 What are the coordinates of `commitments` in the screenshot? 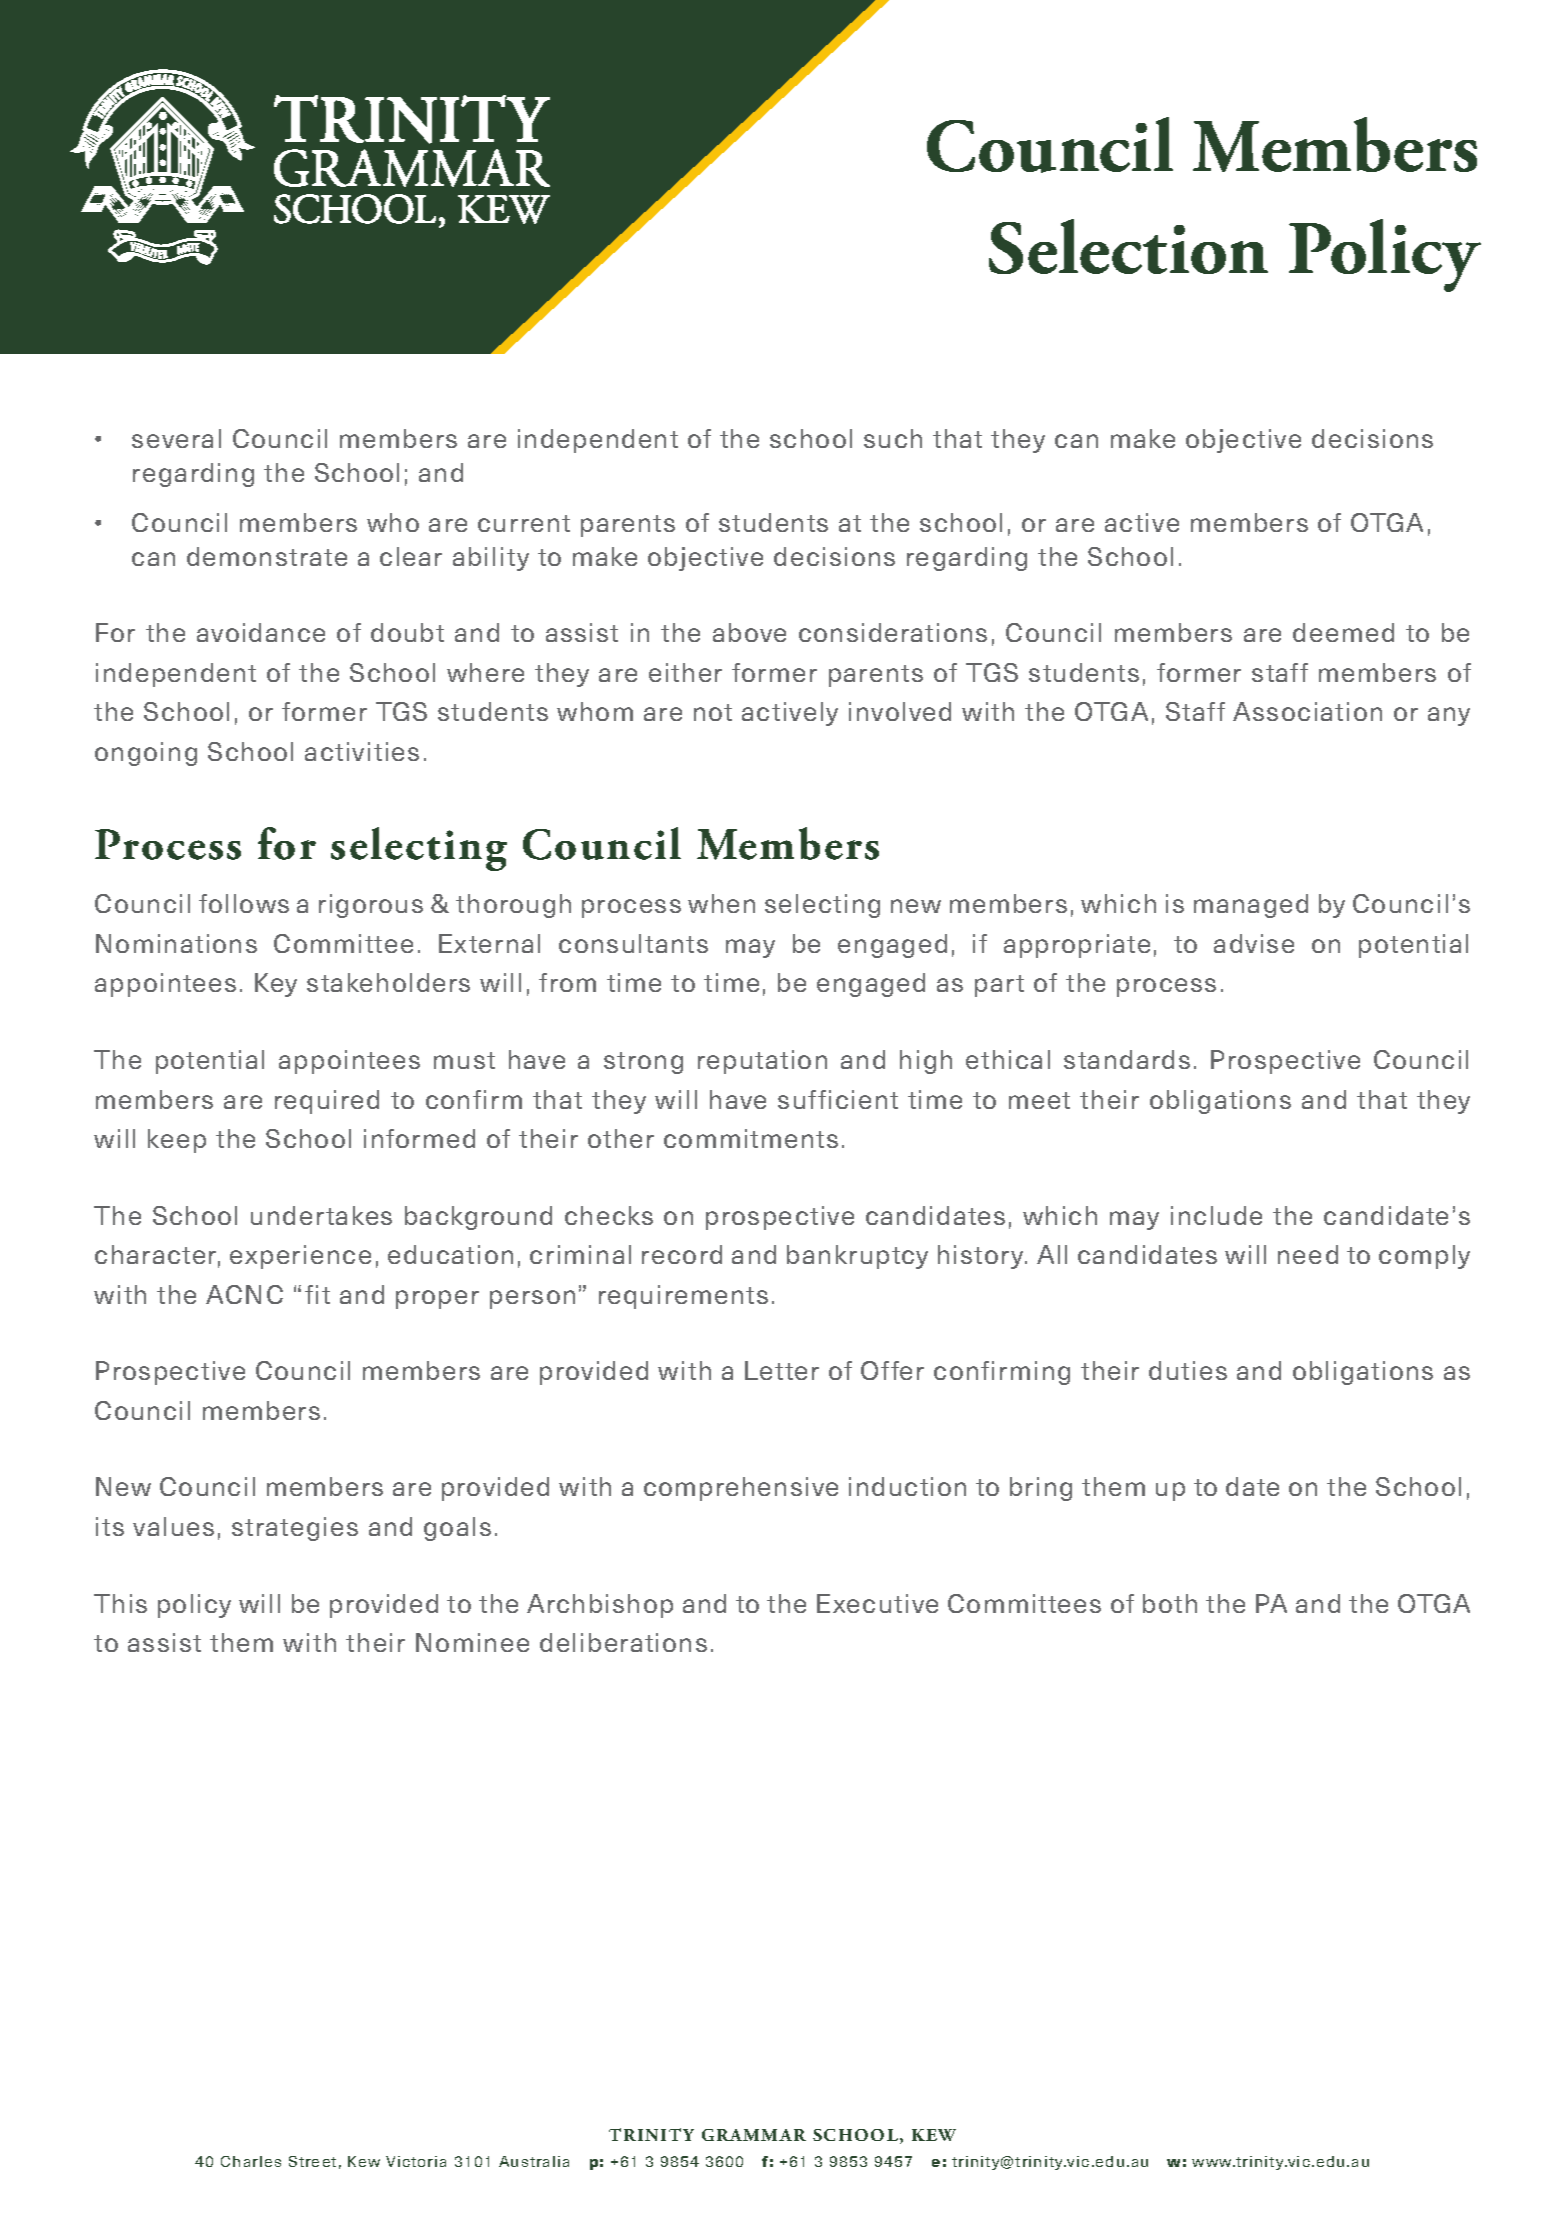 It's located at (751, 1138).
